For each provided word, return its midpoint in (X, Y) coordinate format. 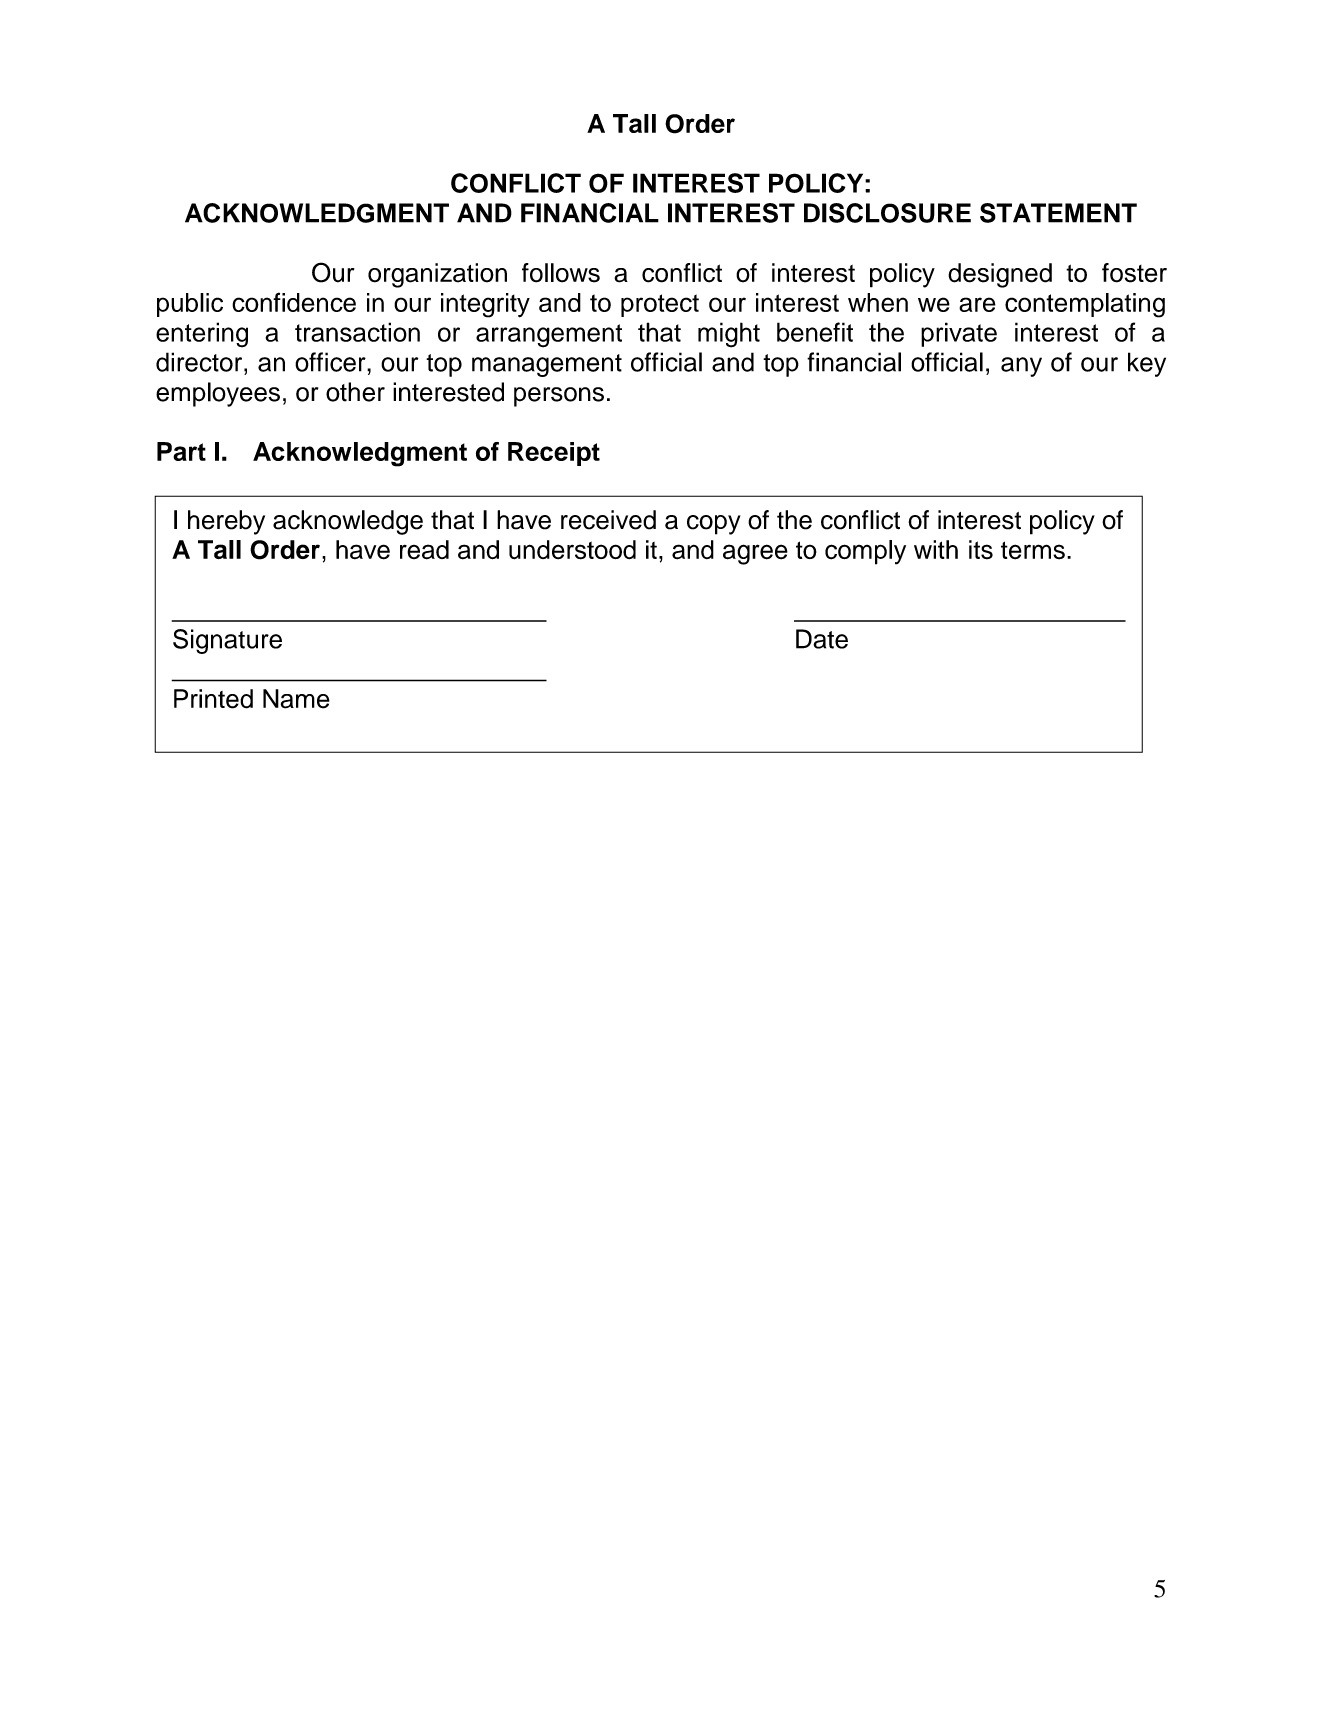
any (1021, 367)
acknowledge (348, 522)
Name (296, 699)
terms (1033, 550)
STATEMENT (1058, 213)
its (981, 550)
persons (559, 397)
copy (714, 525)
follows (561, 273)
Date (822, 639)
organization (437, 275)
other (355, 392)
